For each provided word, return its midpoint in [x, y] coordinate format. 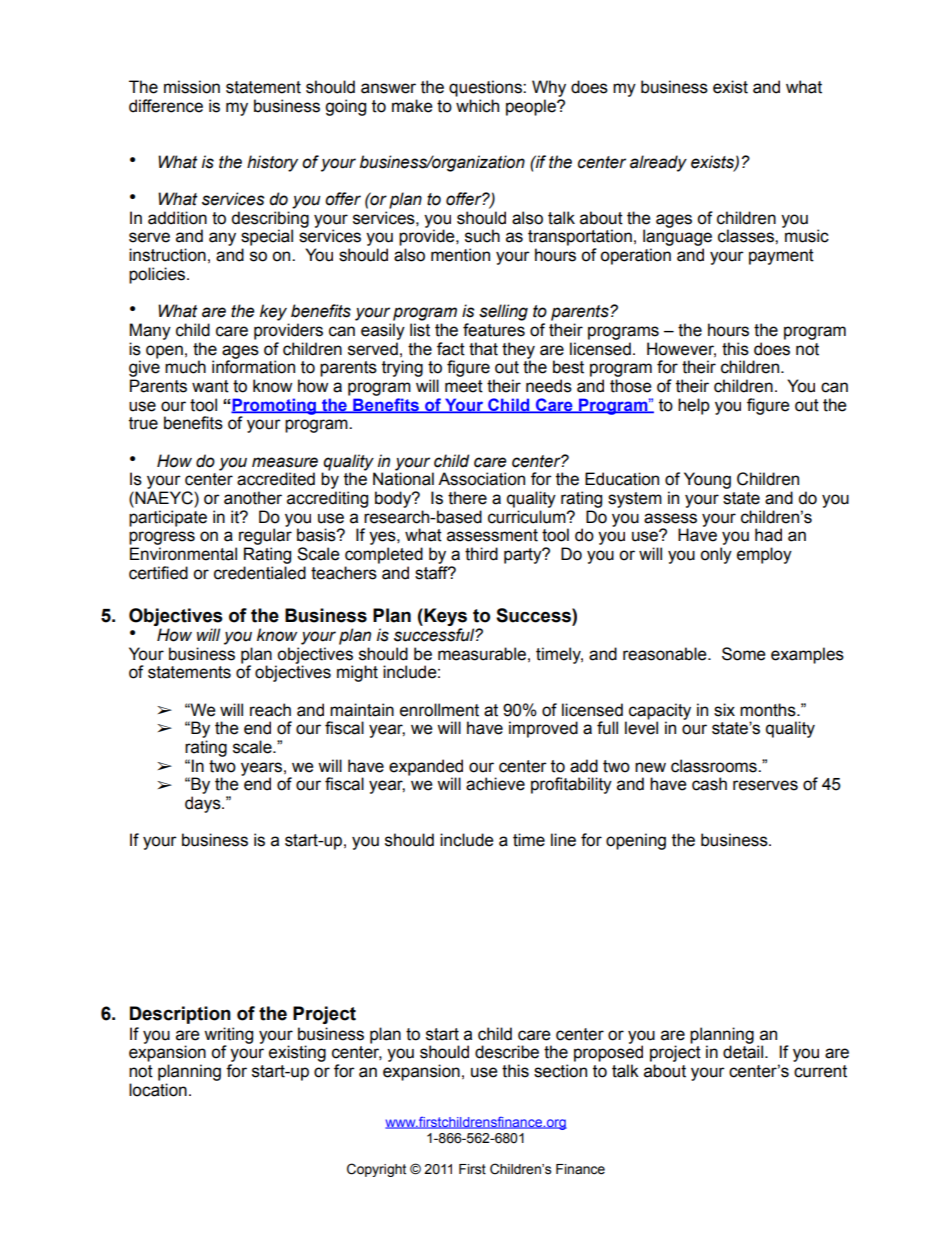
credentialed [260, 573]
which [477, 106]
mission [192, 87]
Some [744, 654]
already [658, 163]
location [158, 1090]
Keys [444, 617]
